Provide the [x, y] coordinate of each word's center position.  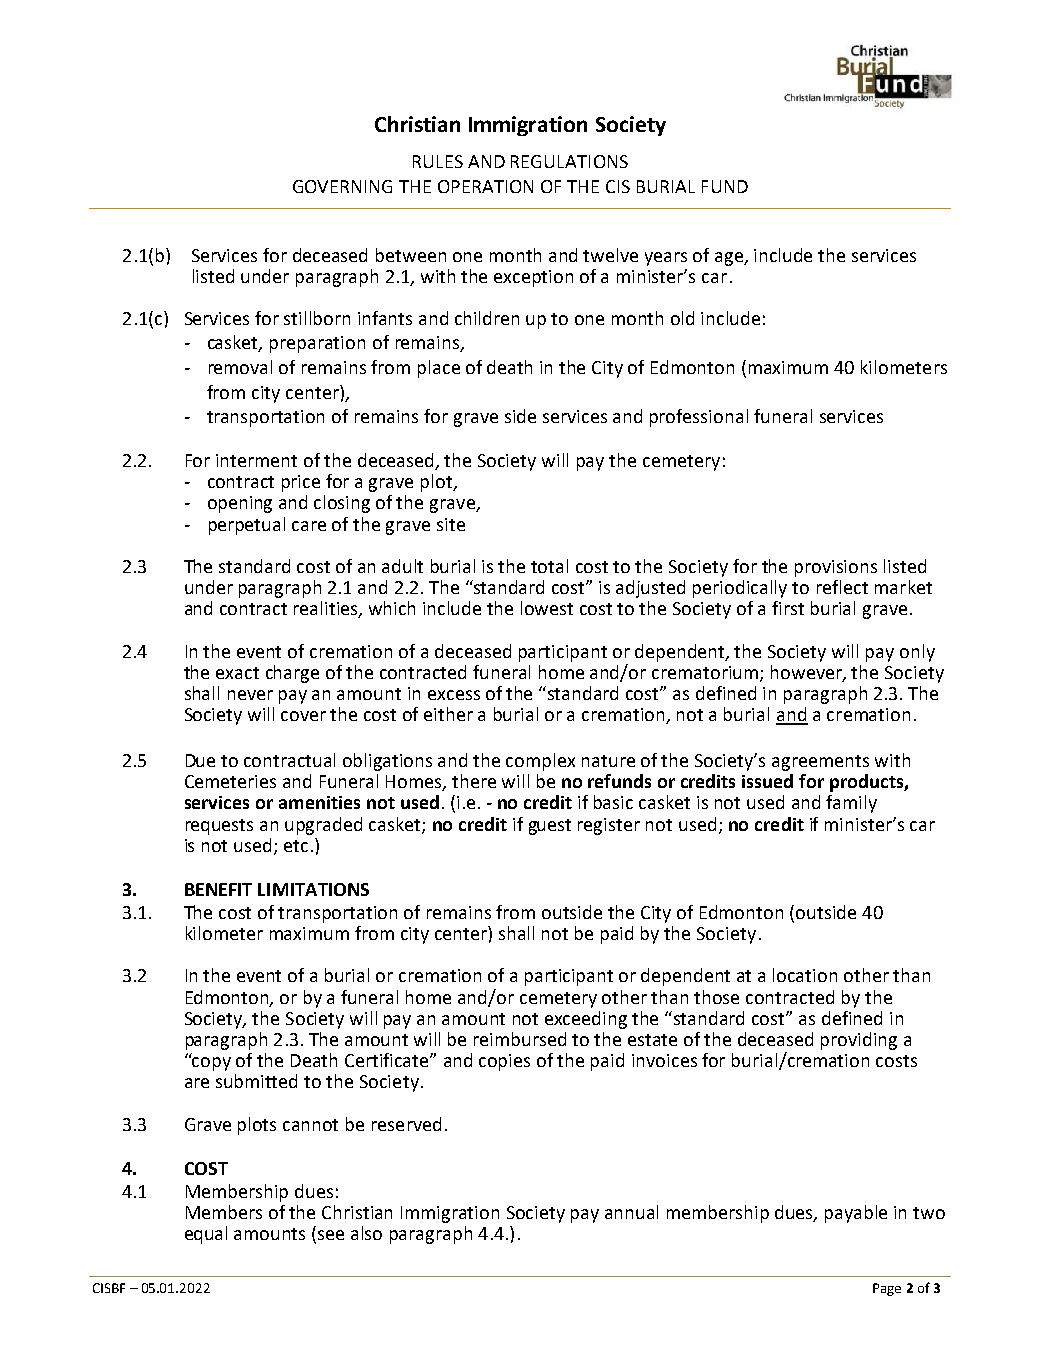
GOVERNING [342, 186]
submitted [256, 1081]
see [331, 1235]
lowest [547, 608]
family [851, 804]
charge [292, 674]
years [666, 259]
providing [859, 1041]
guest [550, 827]
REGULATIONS [569, 161]
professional [699, 418]
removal [240, 367]
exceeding [586, 1020]
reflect [842, 587]
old [682, 318]
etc [296, 846]
